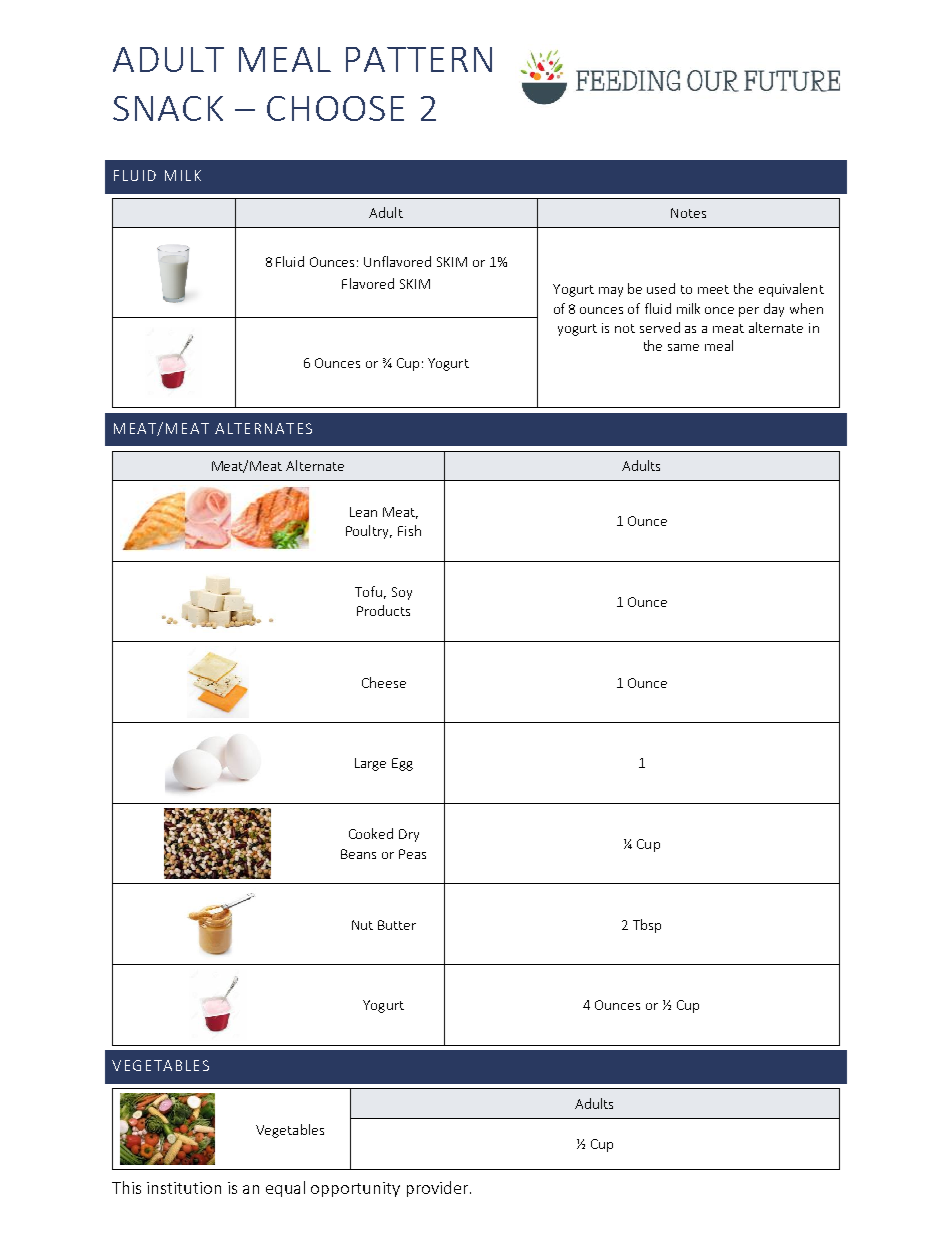 Image resolution: width=952 pixels, height=1233 pixels. I want to click on Notes, so click(688, 213).
